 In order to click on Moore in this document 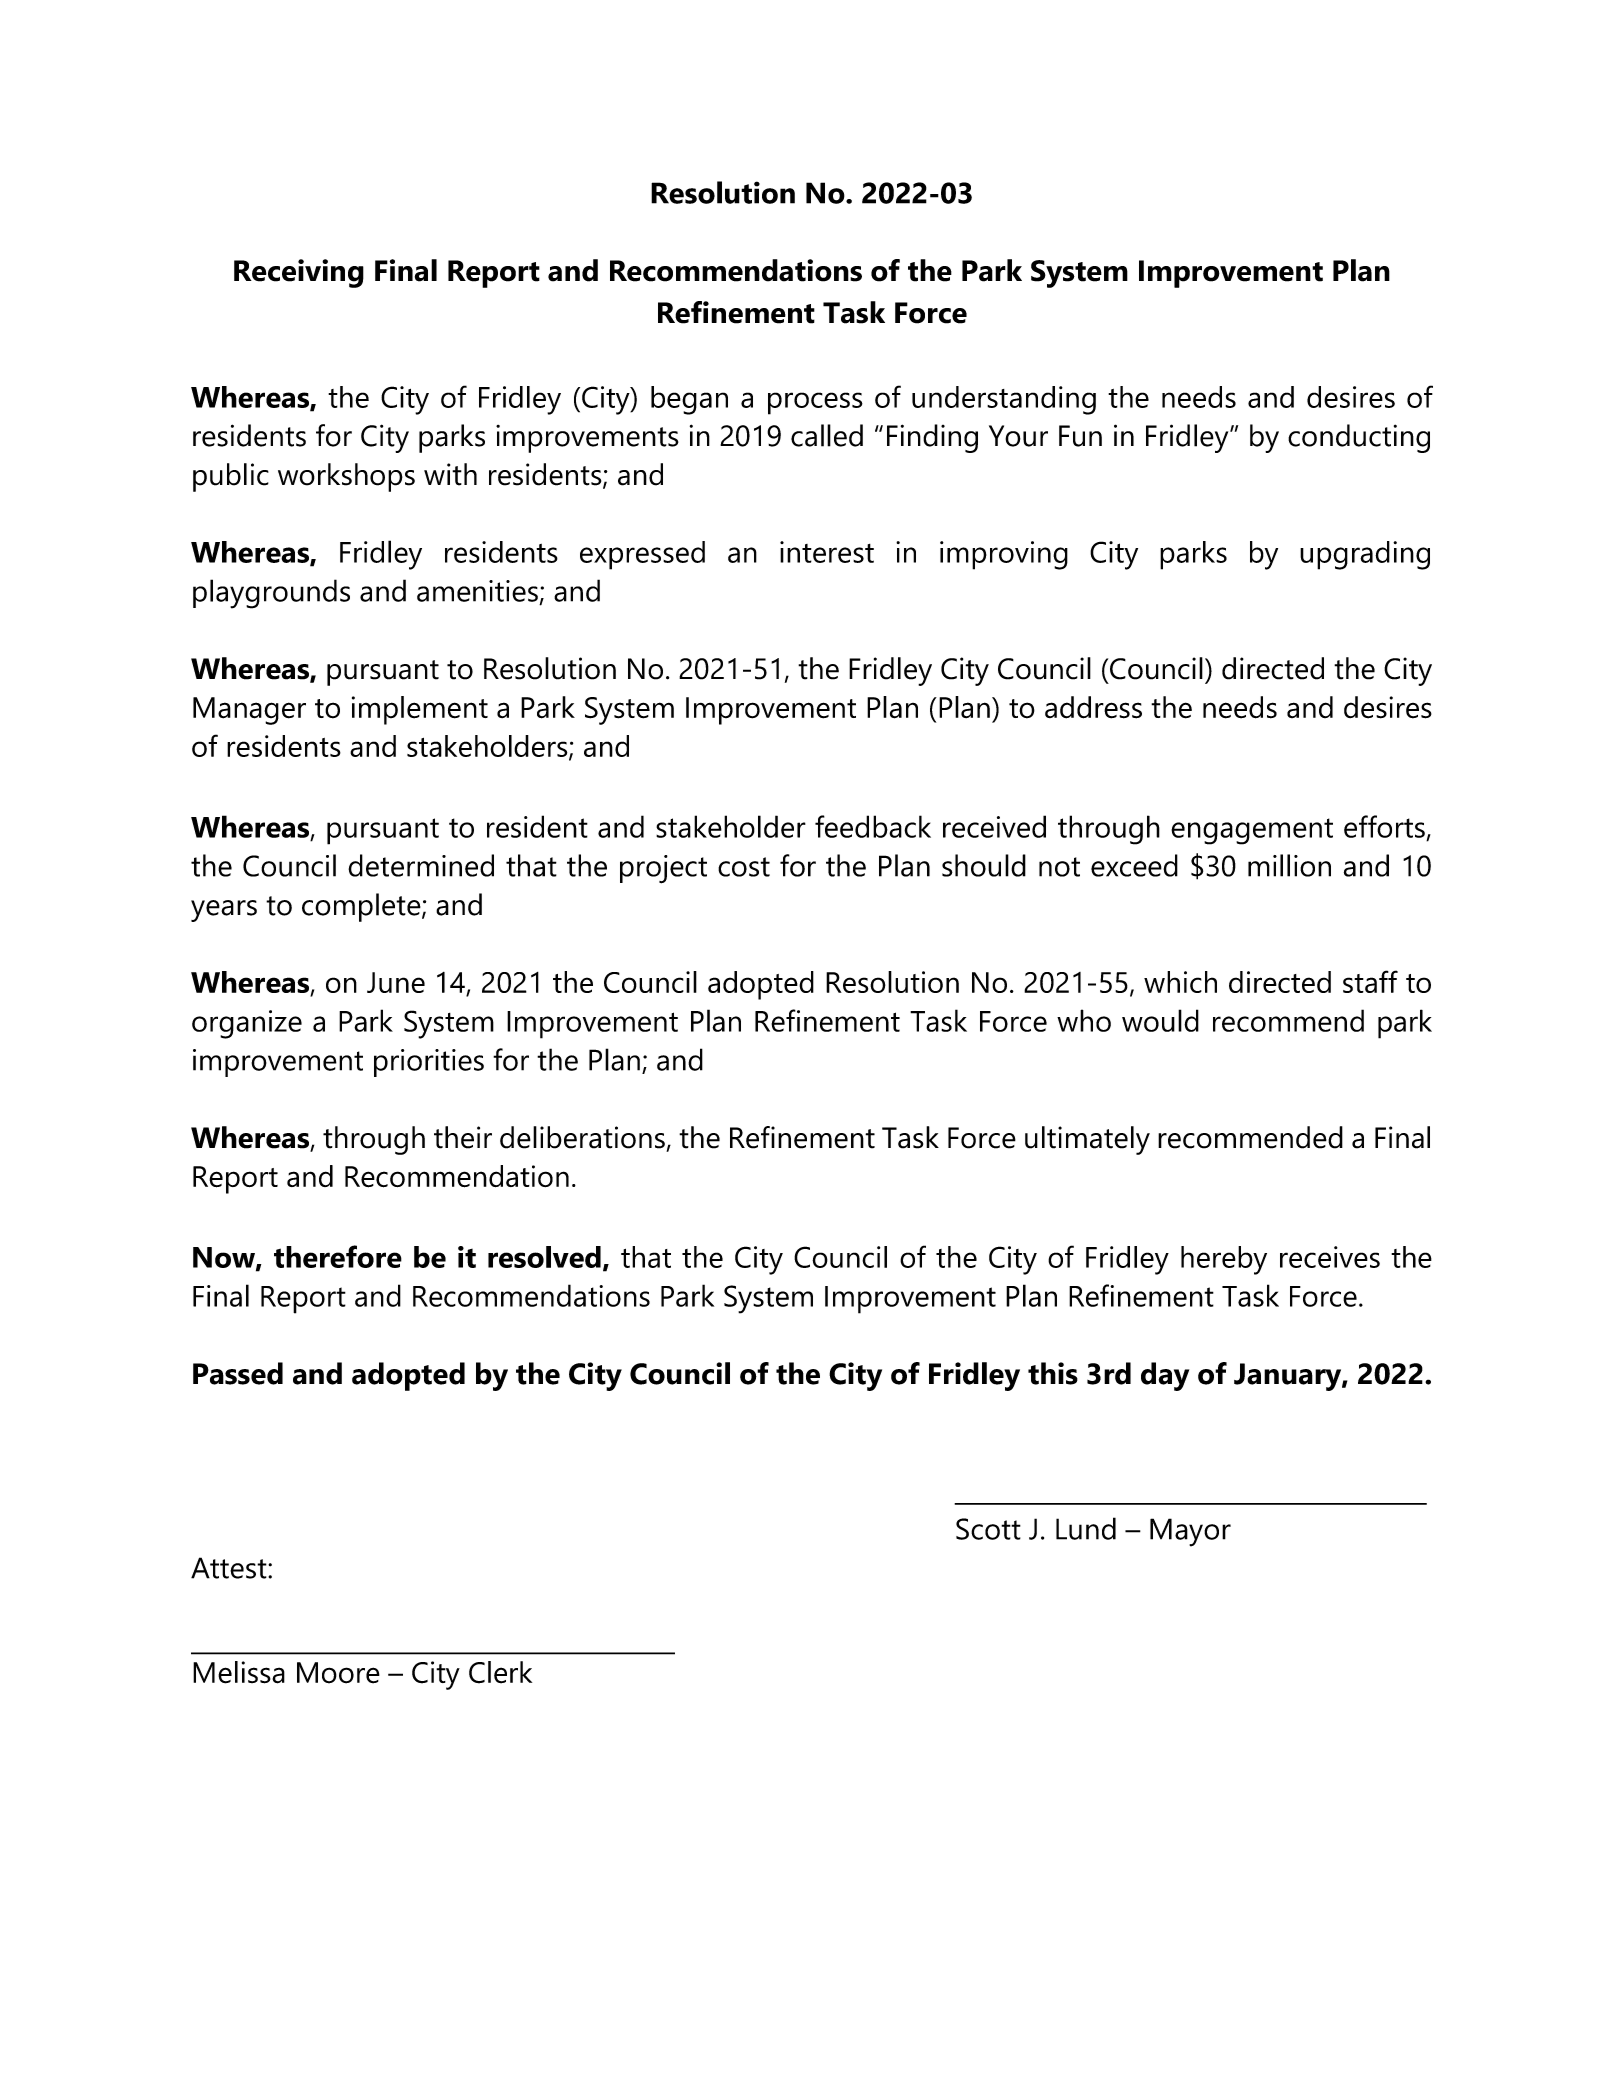, I will do `click(338, 1673)`.
